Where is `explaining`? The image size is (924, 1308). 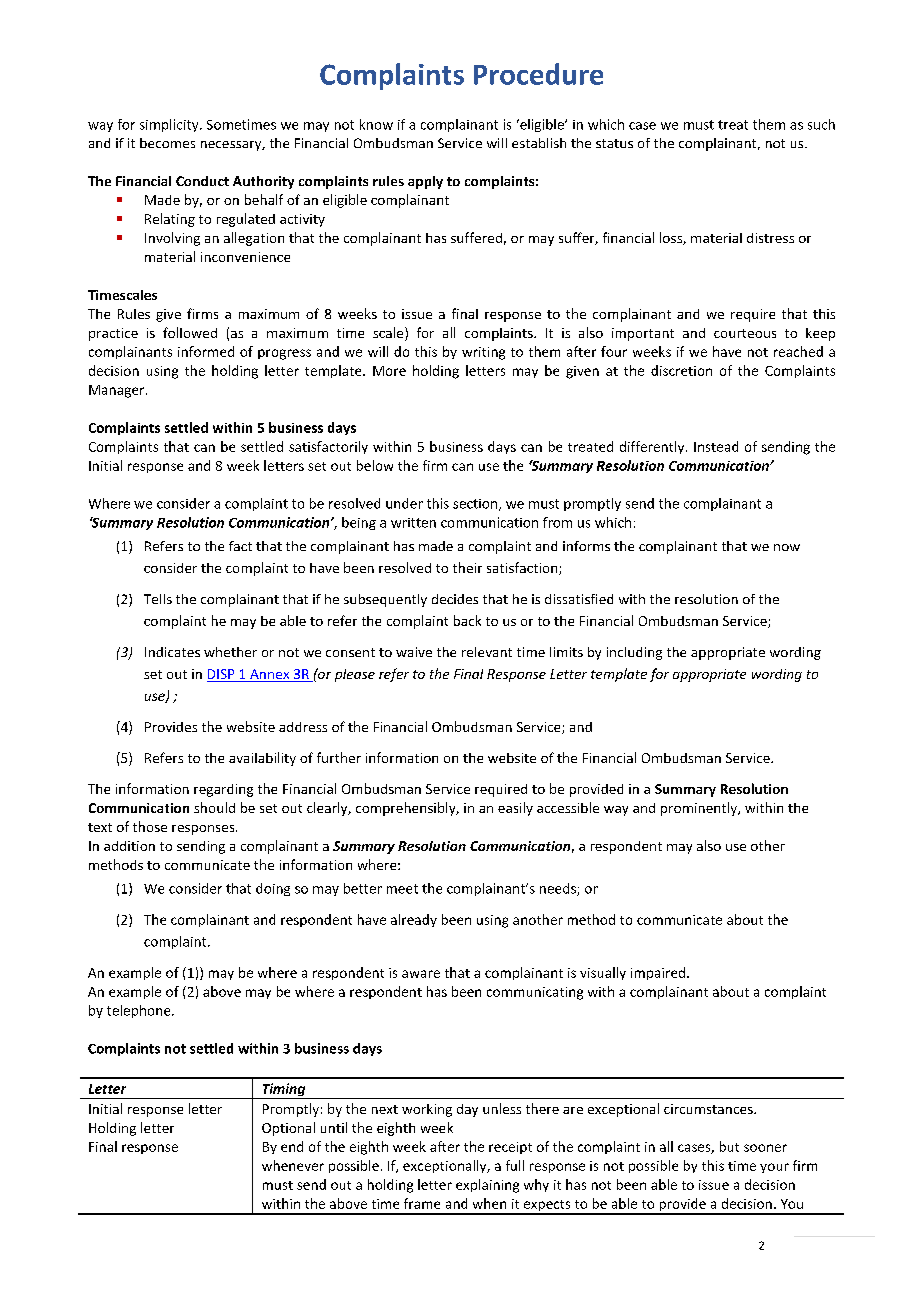 explaining is located at coordinates (487, 1186).
